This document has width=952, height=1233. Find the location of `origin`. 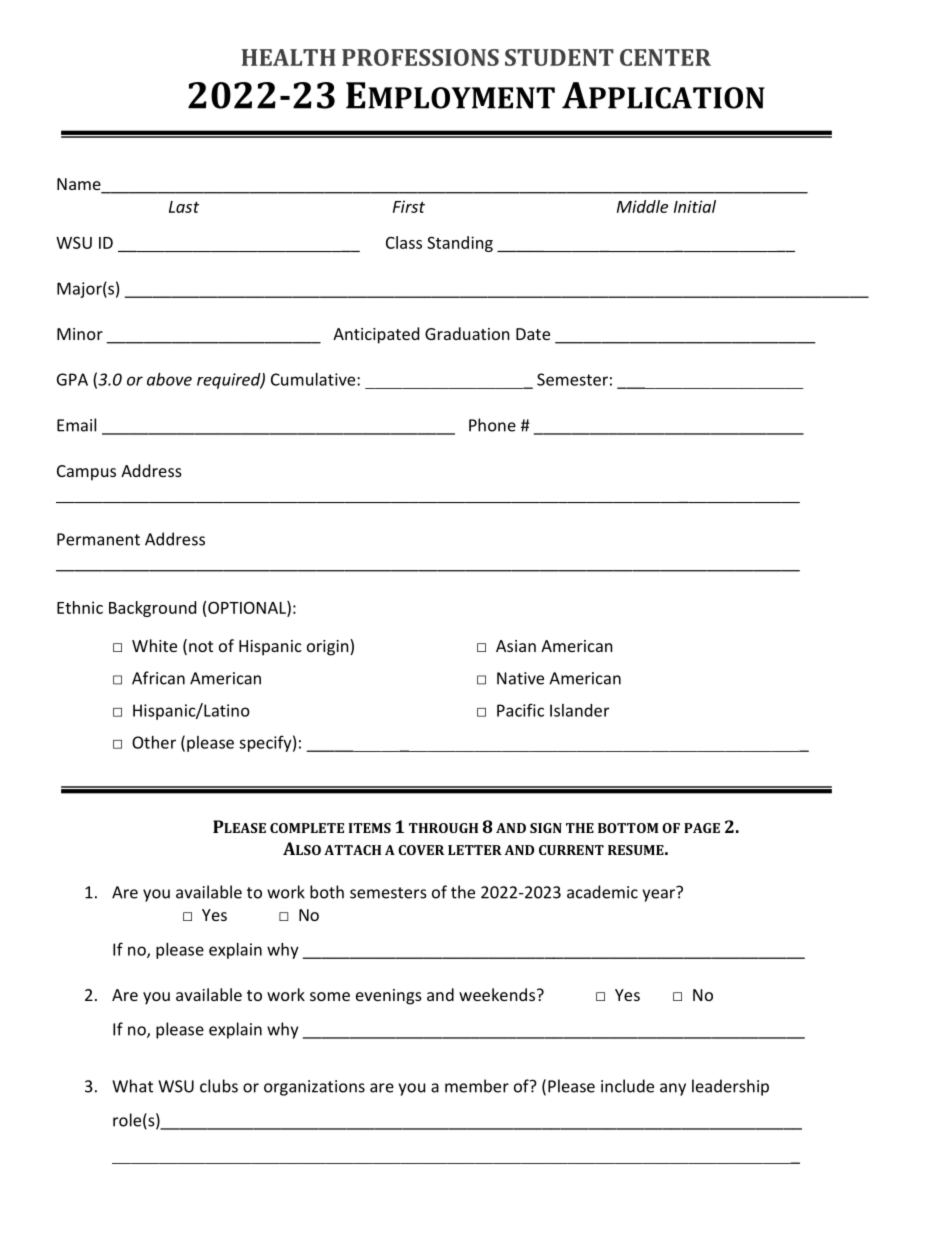

origin is located at coordinates (329, 647).
